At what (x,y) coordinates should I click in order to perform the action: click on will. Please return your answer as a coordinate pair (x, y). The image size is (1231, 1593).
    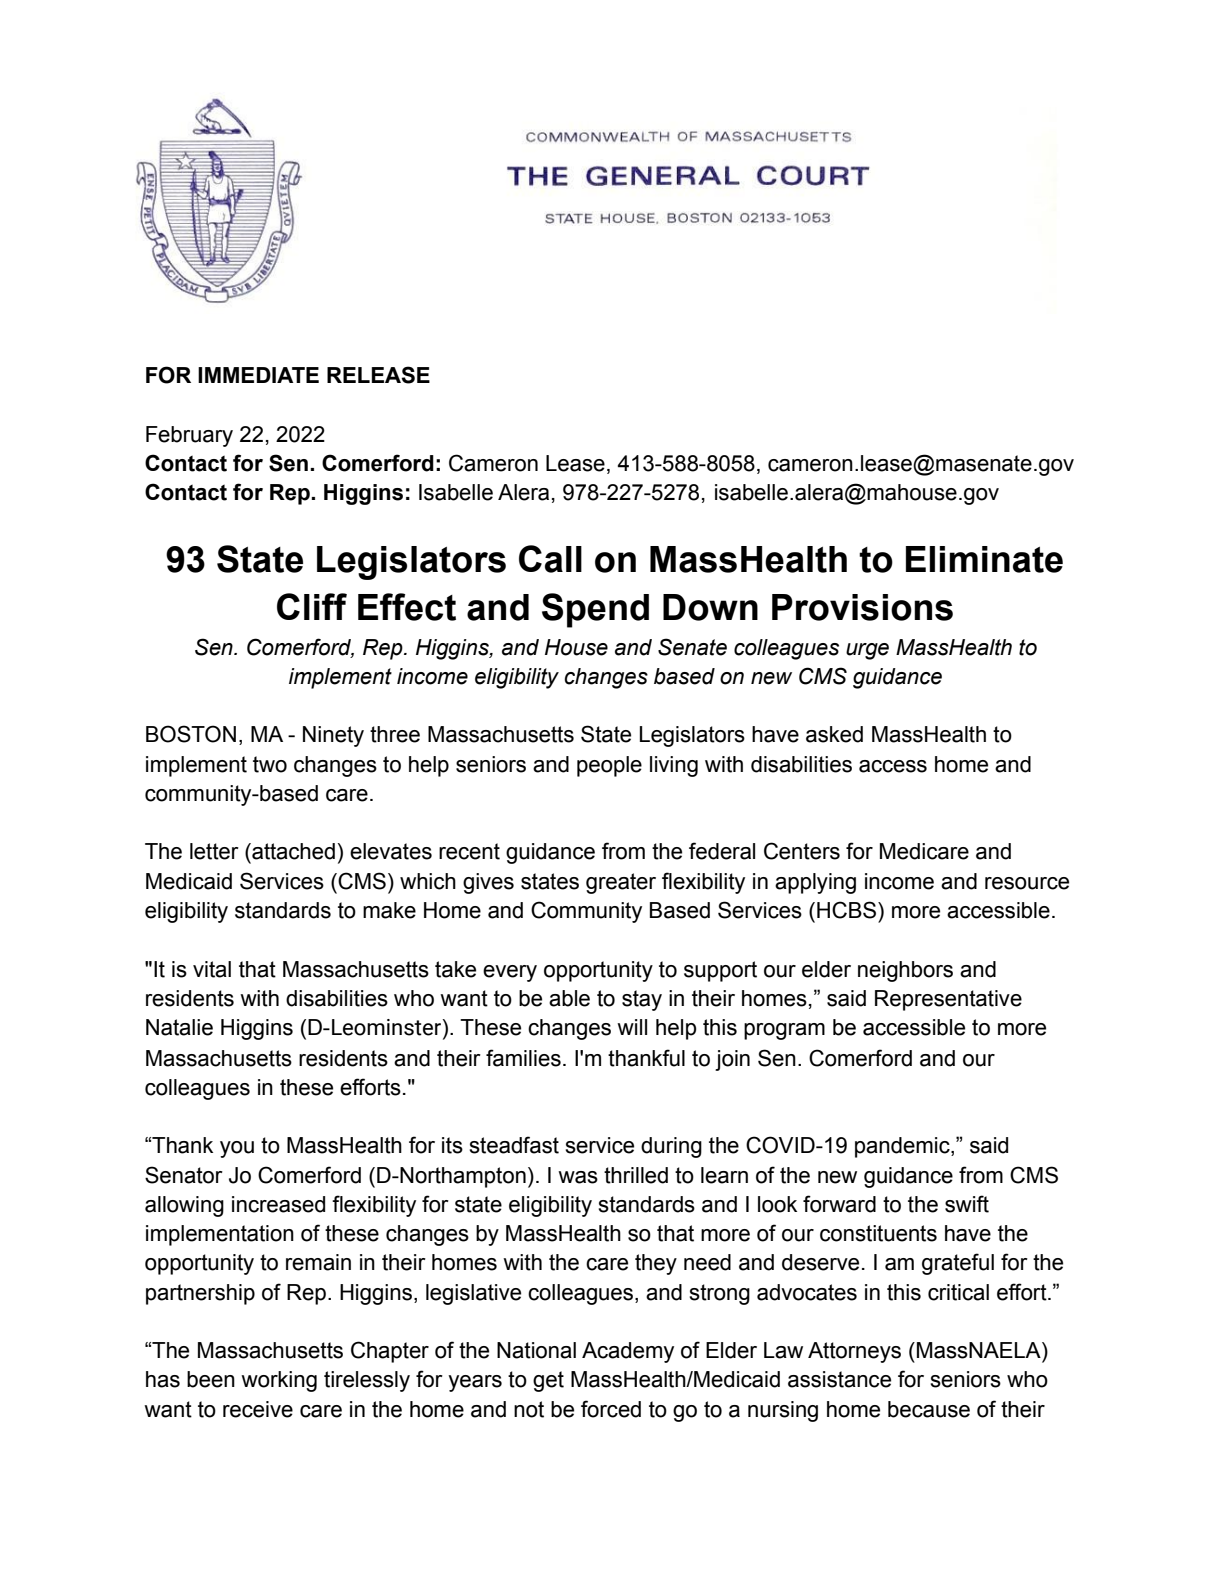
    Looking at the image, I should click on (632, 1027).
